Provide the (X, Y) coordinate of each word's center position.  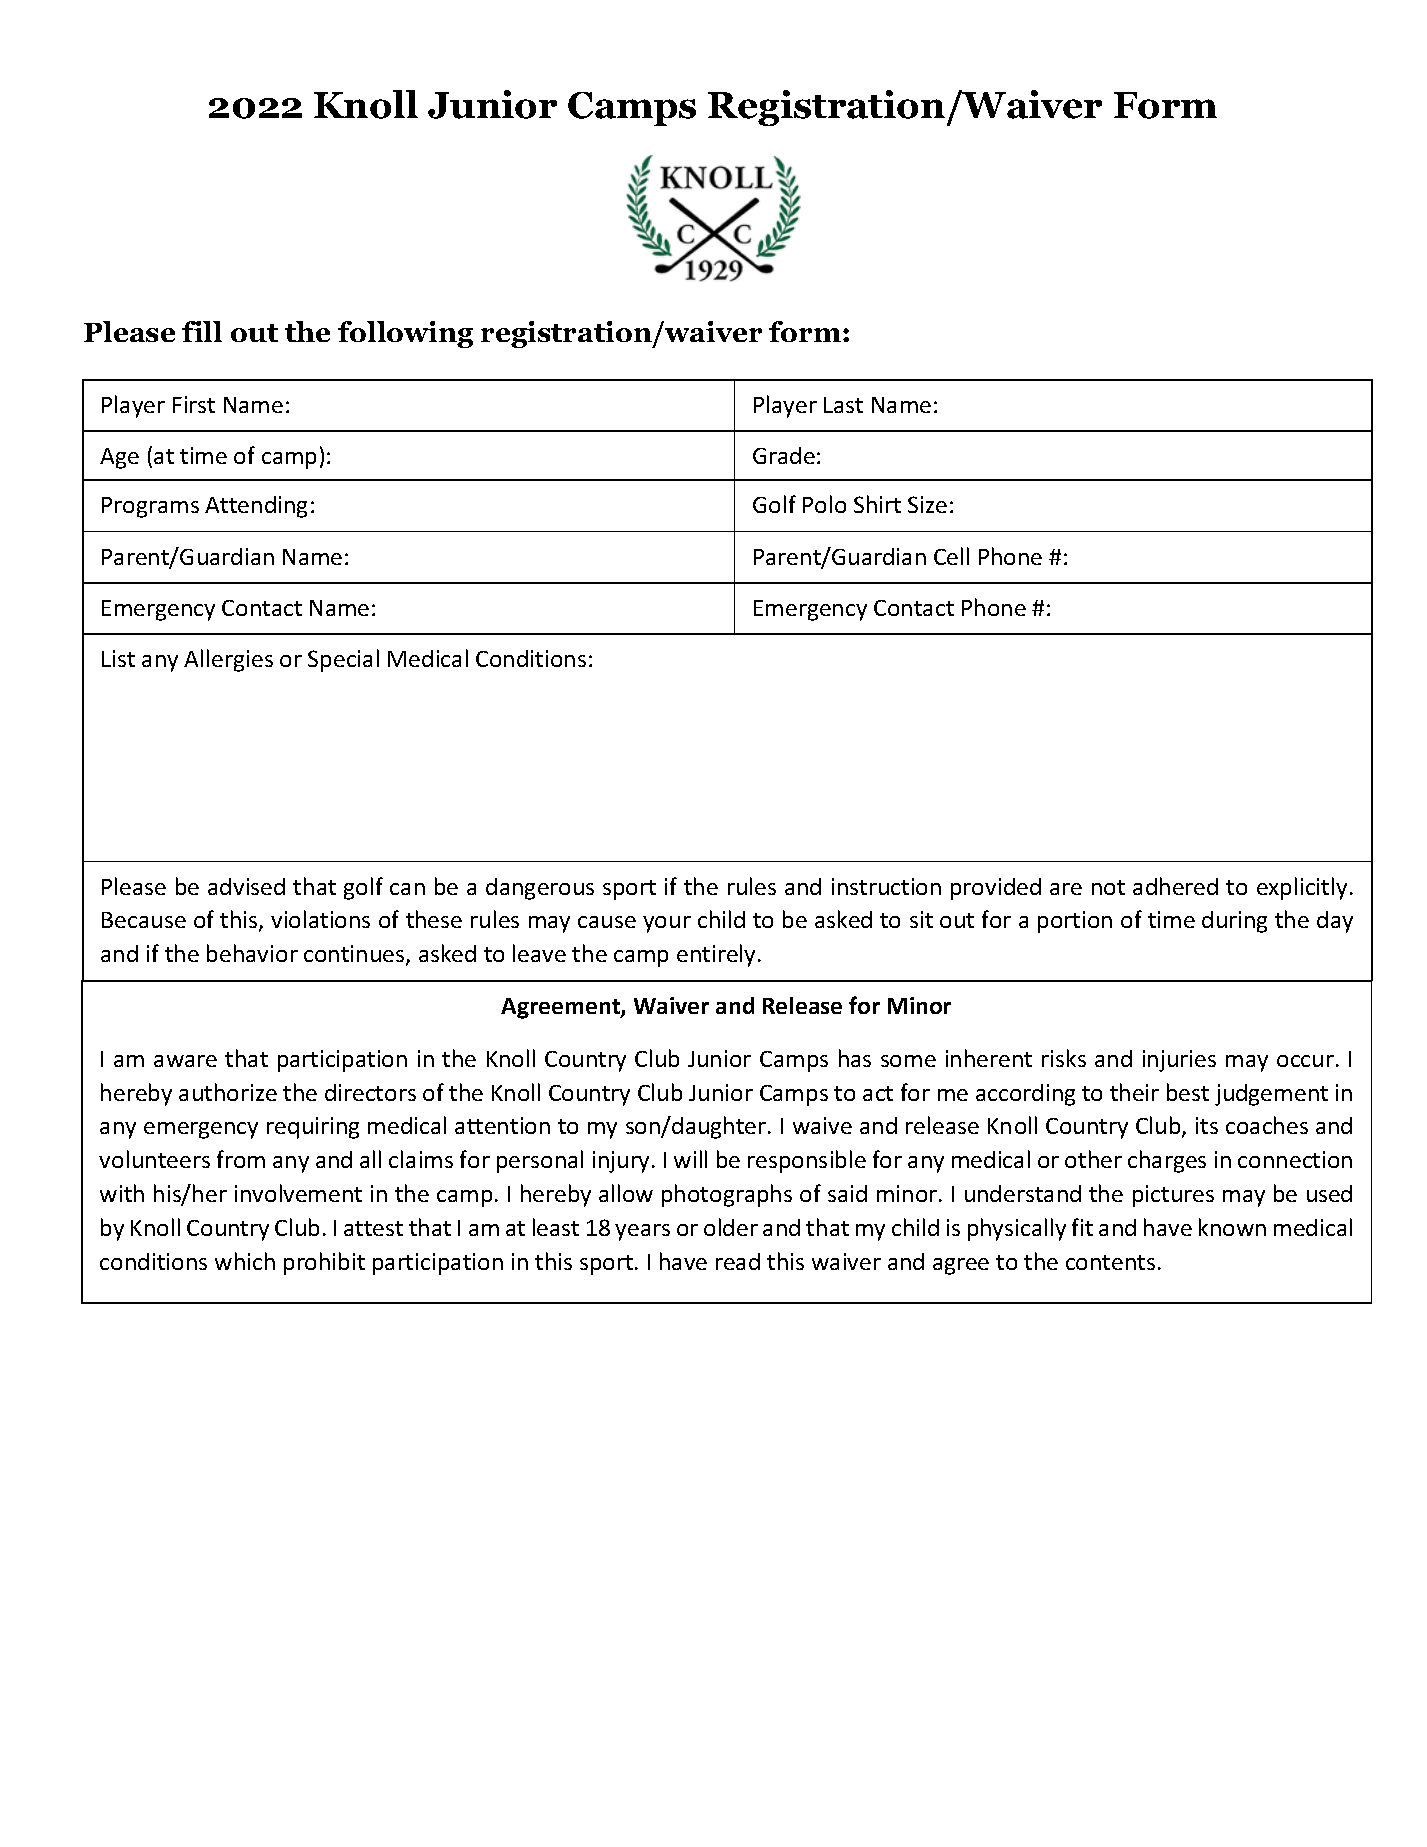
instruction (886, 886)
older (731, 1227)
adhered (1175, 886)
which (245, 1261)
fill (202, 331)
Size (927, 504)
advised (246, 886)
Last (843, 405)
